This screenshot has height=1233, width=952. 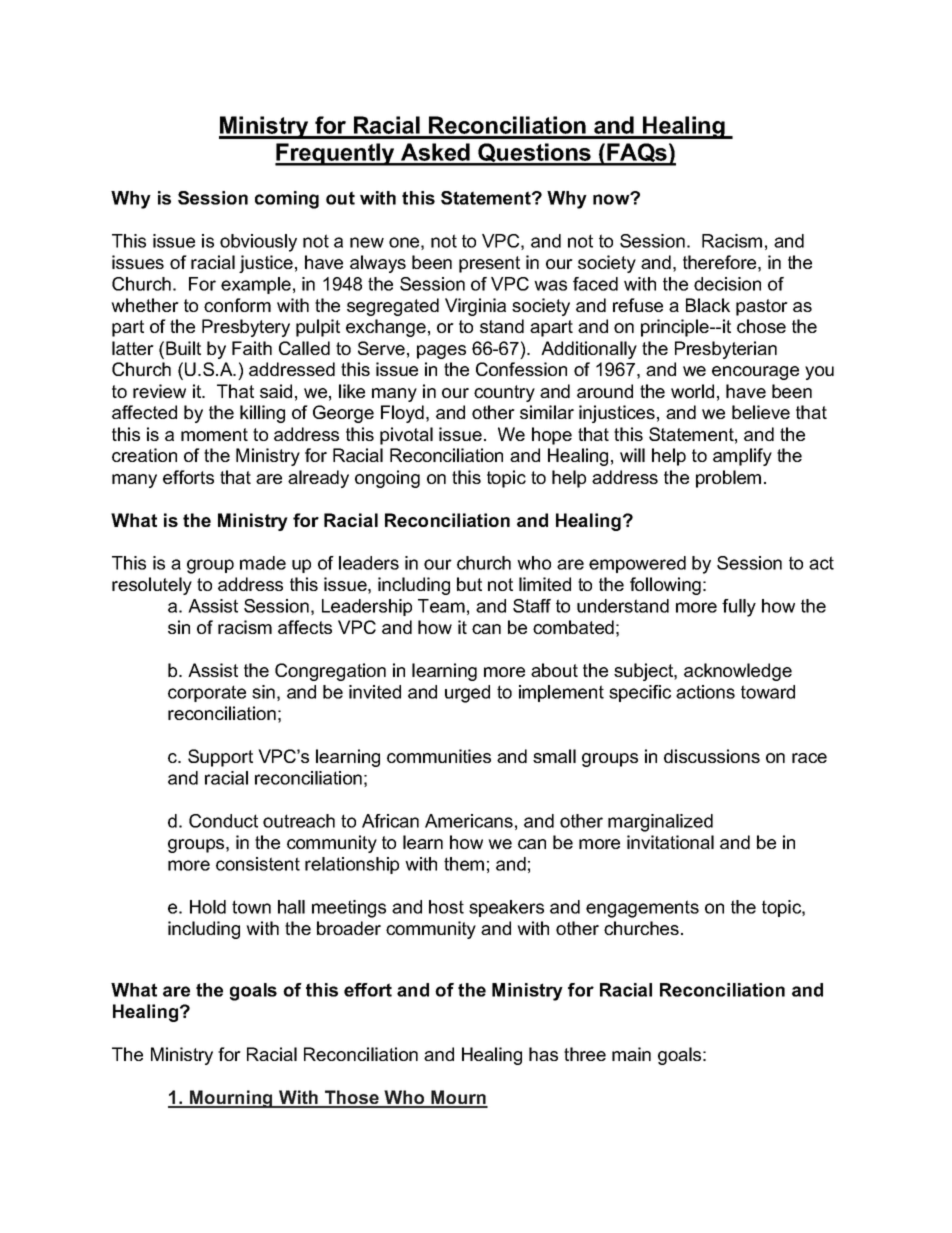 I want to click on Team, so click(x=441, y=606).
